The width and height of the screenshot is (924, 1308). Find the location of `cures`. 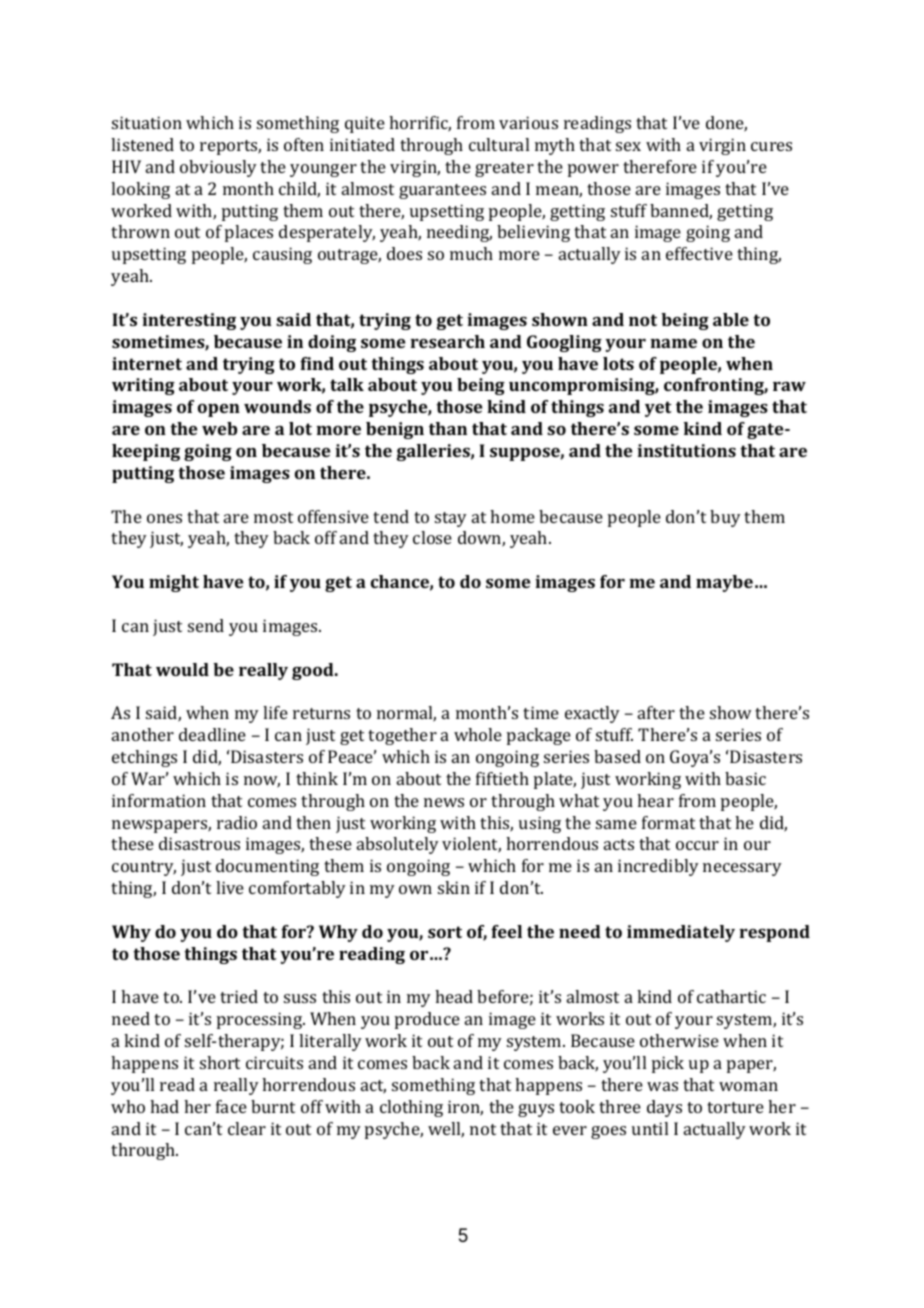

cures is located at coordinates (771, 146).
